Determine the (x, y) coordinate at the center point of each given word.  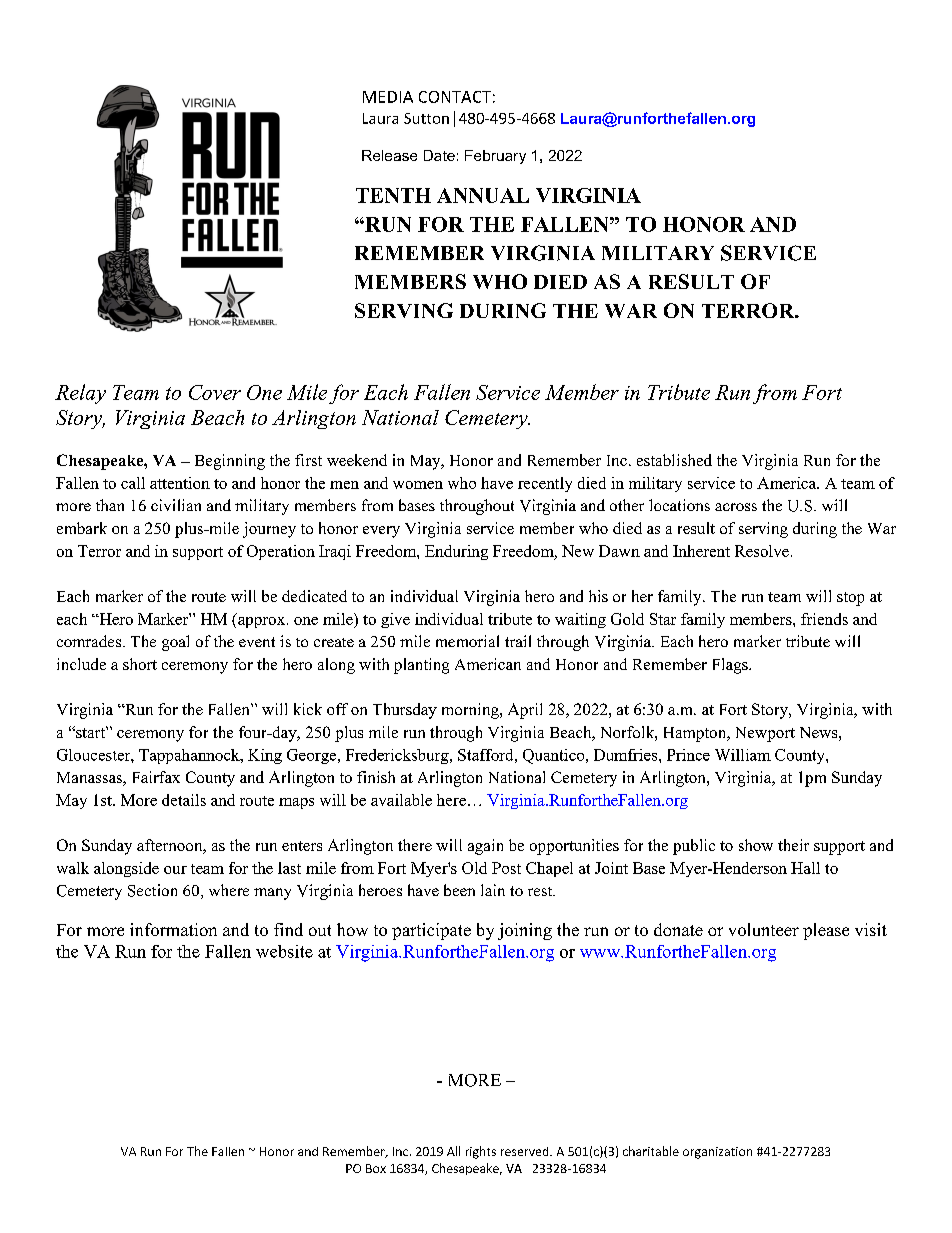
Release (389, 155)
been (459, 890)
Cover (215, 392)
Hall (805, 868)
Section (152, 890)
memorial (467, 641)
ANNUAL (483, 195)
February (495, 157)
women (418, 485)
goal (175, 643)
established (674, 460)
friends (824, 619)
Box (376, 1168)
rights (481, 1152)
